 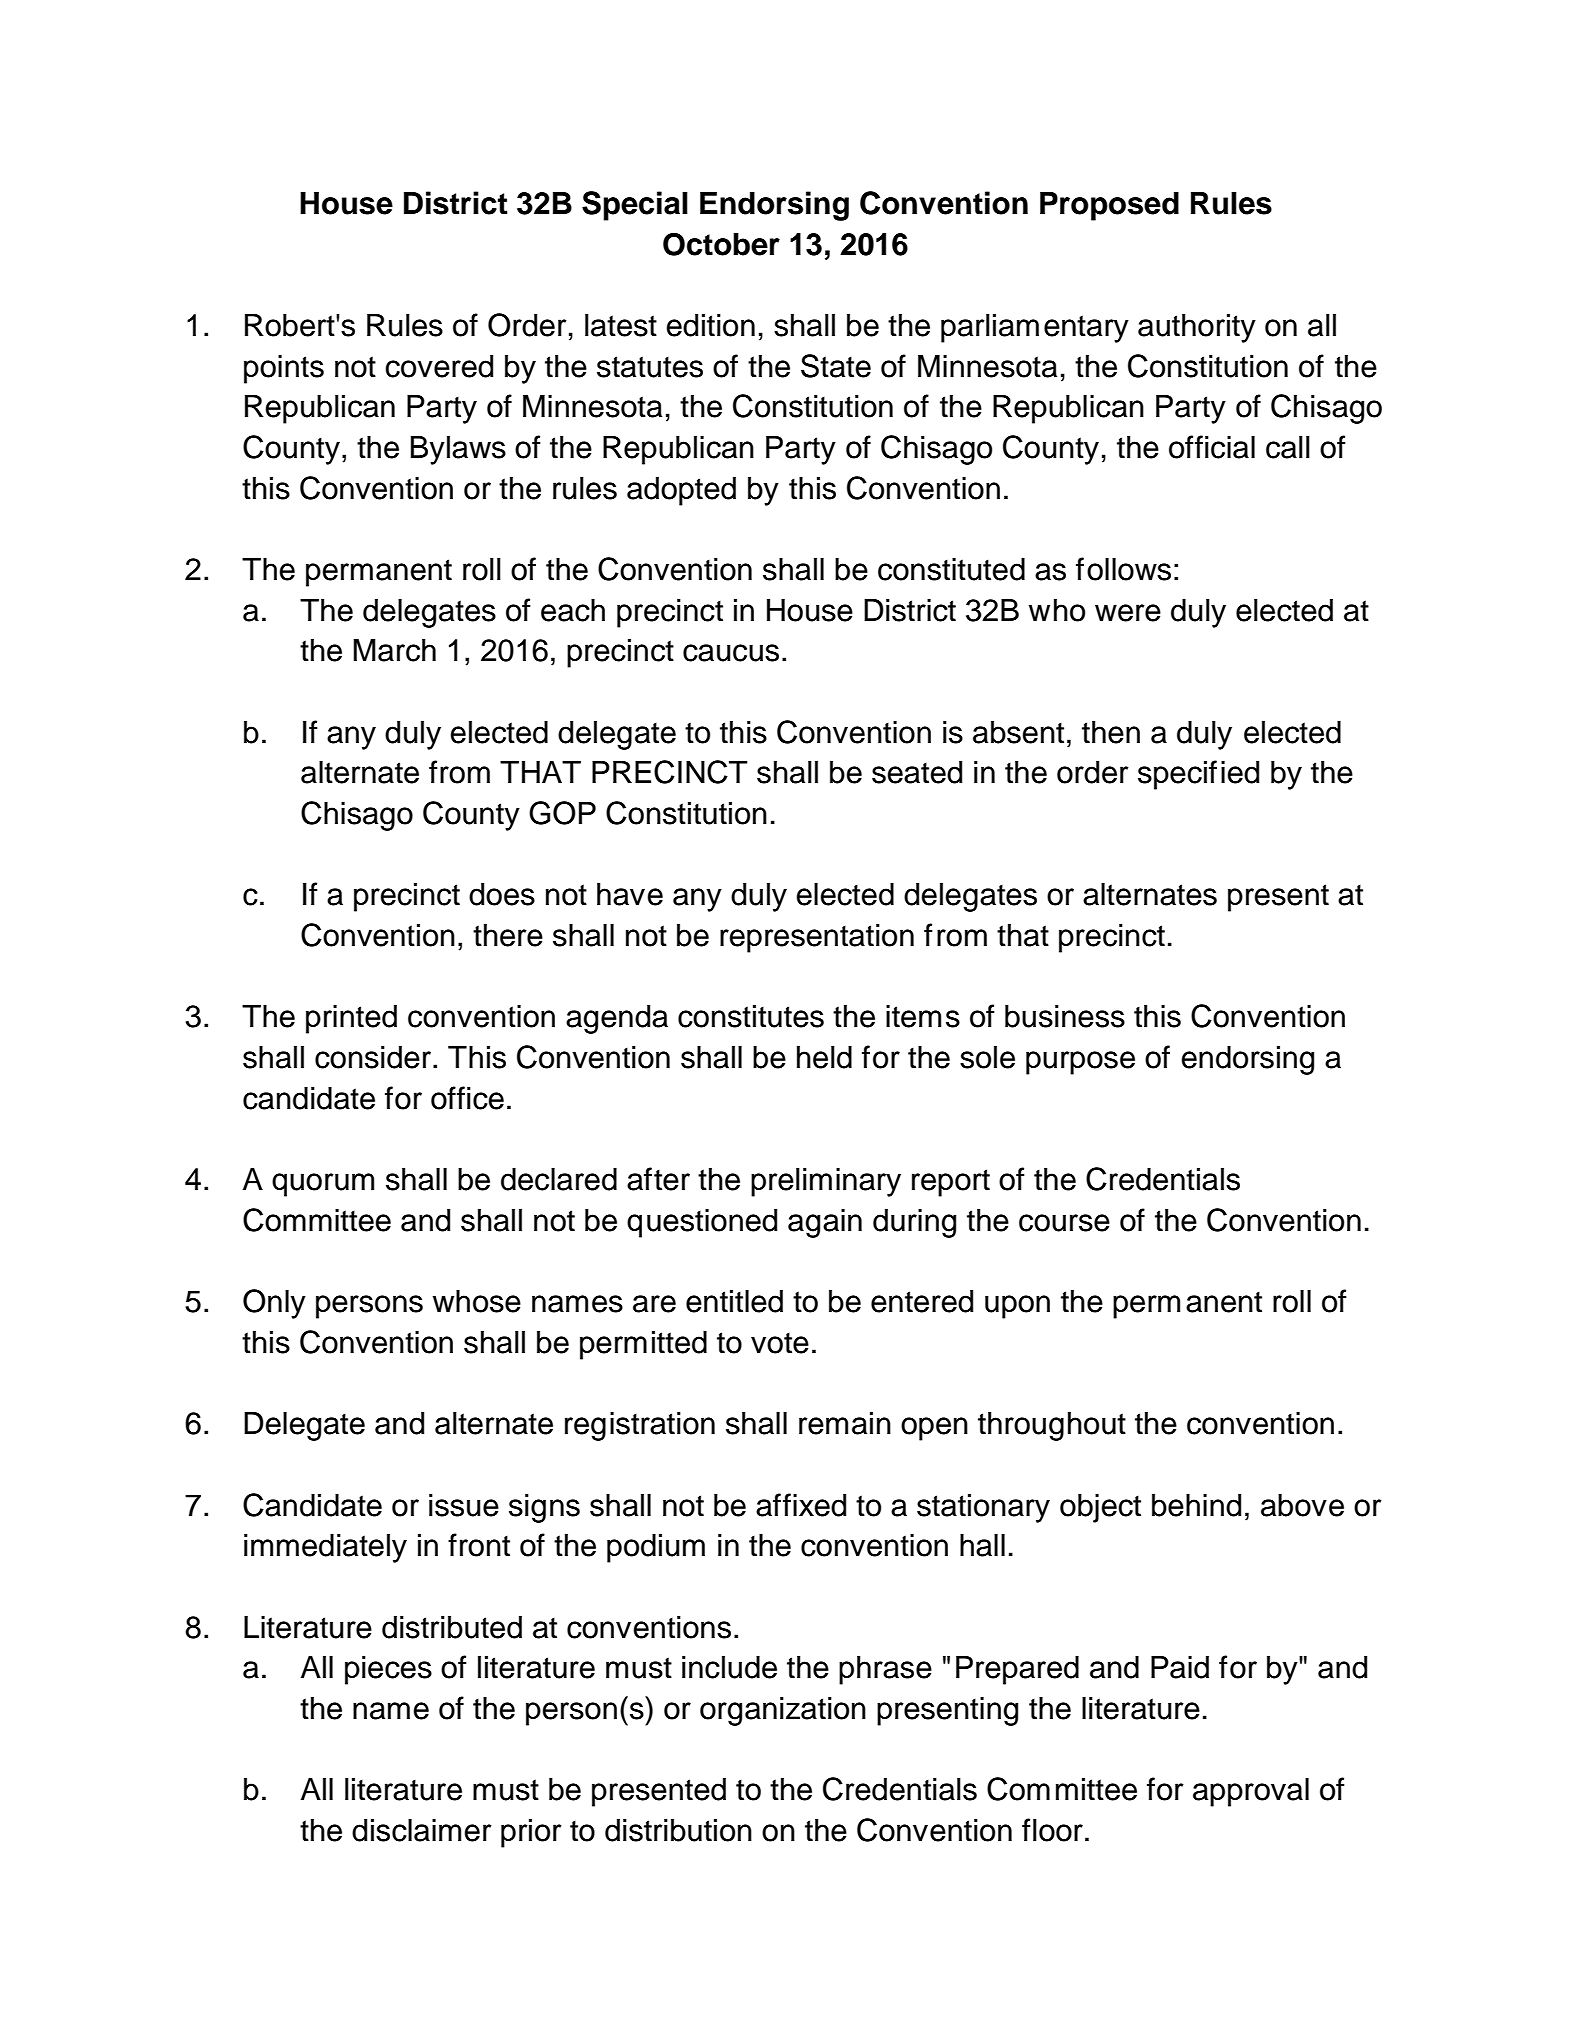 What do you see at coordinates (439, 366) in the screenshot?
I see `covered` at bounding box center [439, 366].
